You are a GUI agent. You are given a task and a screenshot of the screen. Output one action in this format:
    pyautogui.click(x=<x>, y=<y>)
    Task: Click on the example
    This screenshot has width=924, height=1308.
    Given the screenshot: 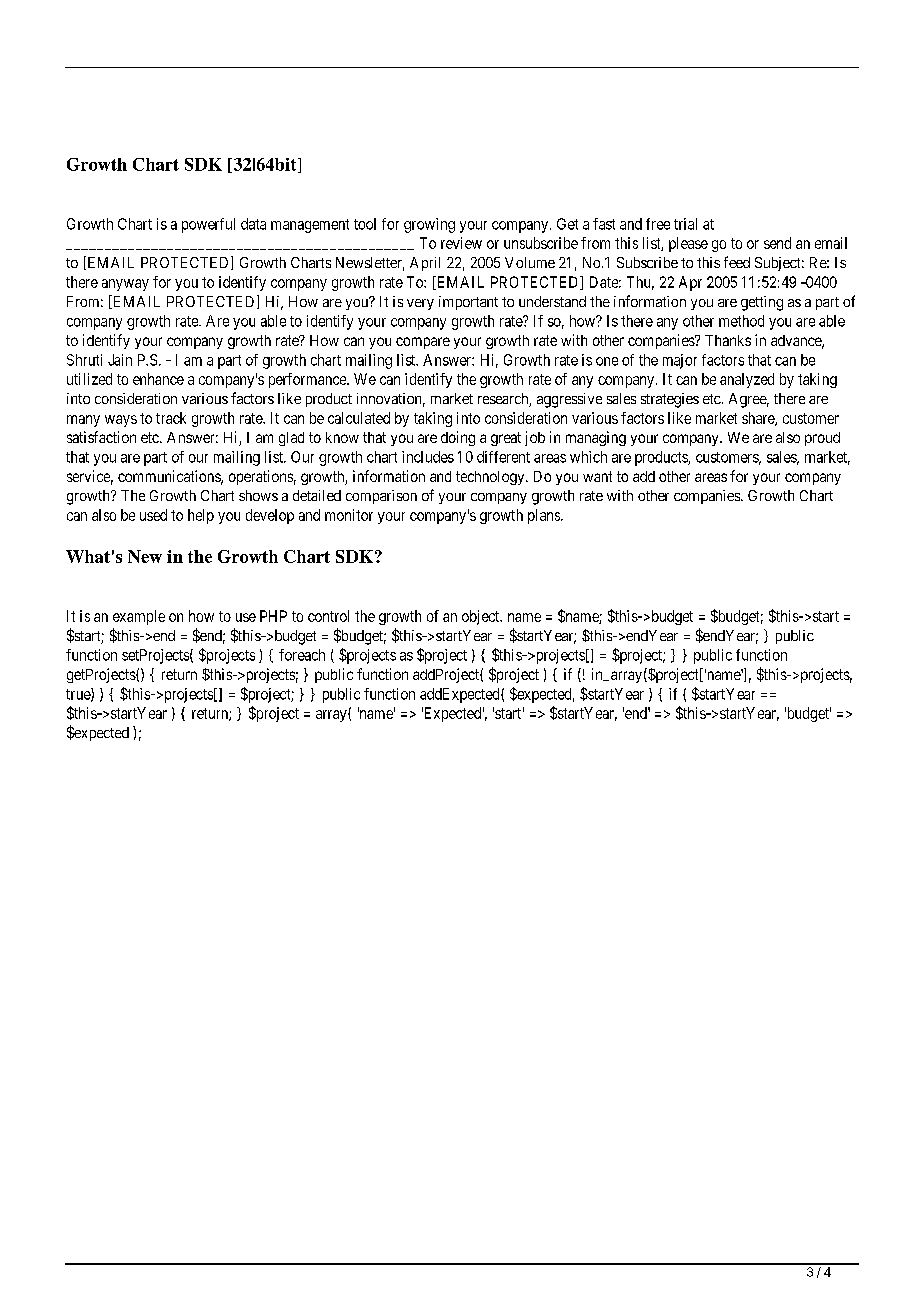 What is the action you would take?
    pyautogui.click(x=139, y=617)
